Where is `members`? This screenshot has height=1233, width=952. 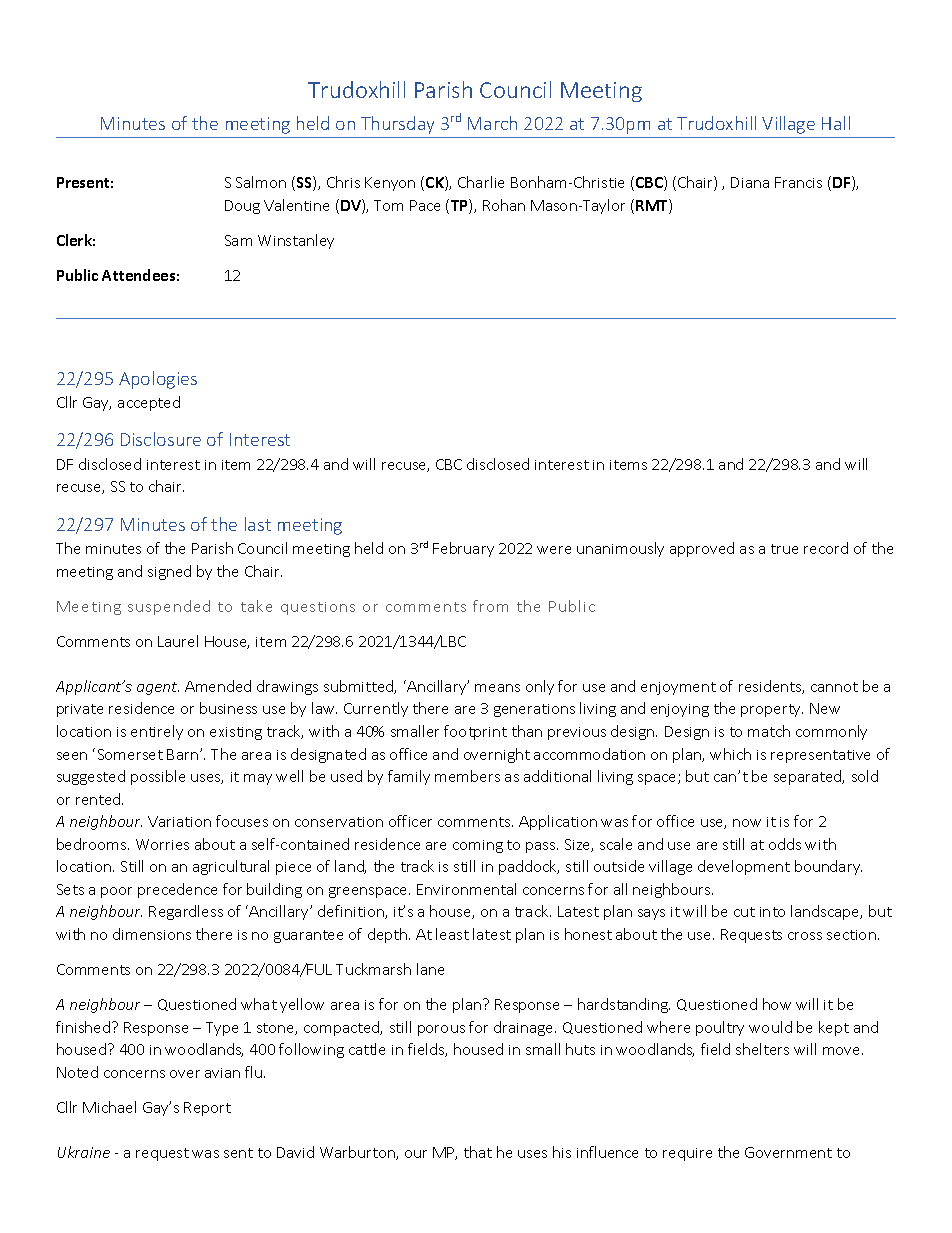 members is located at coordinates (467, 776).
